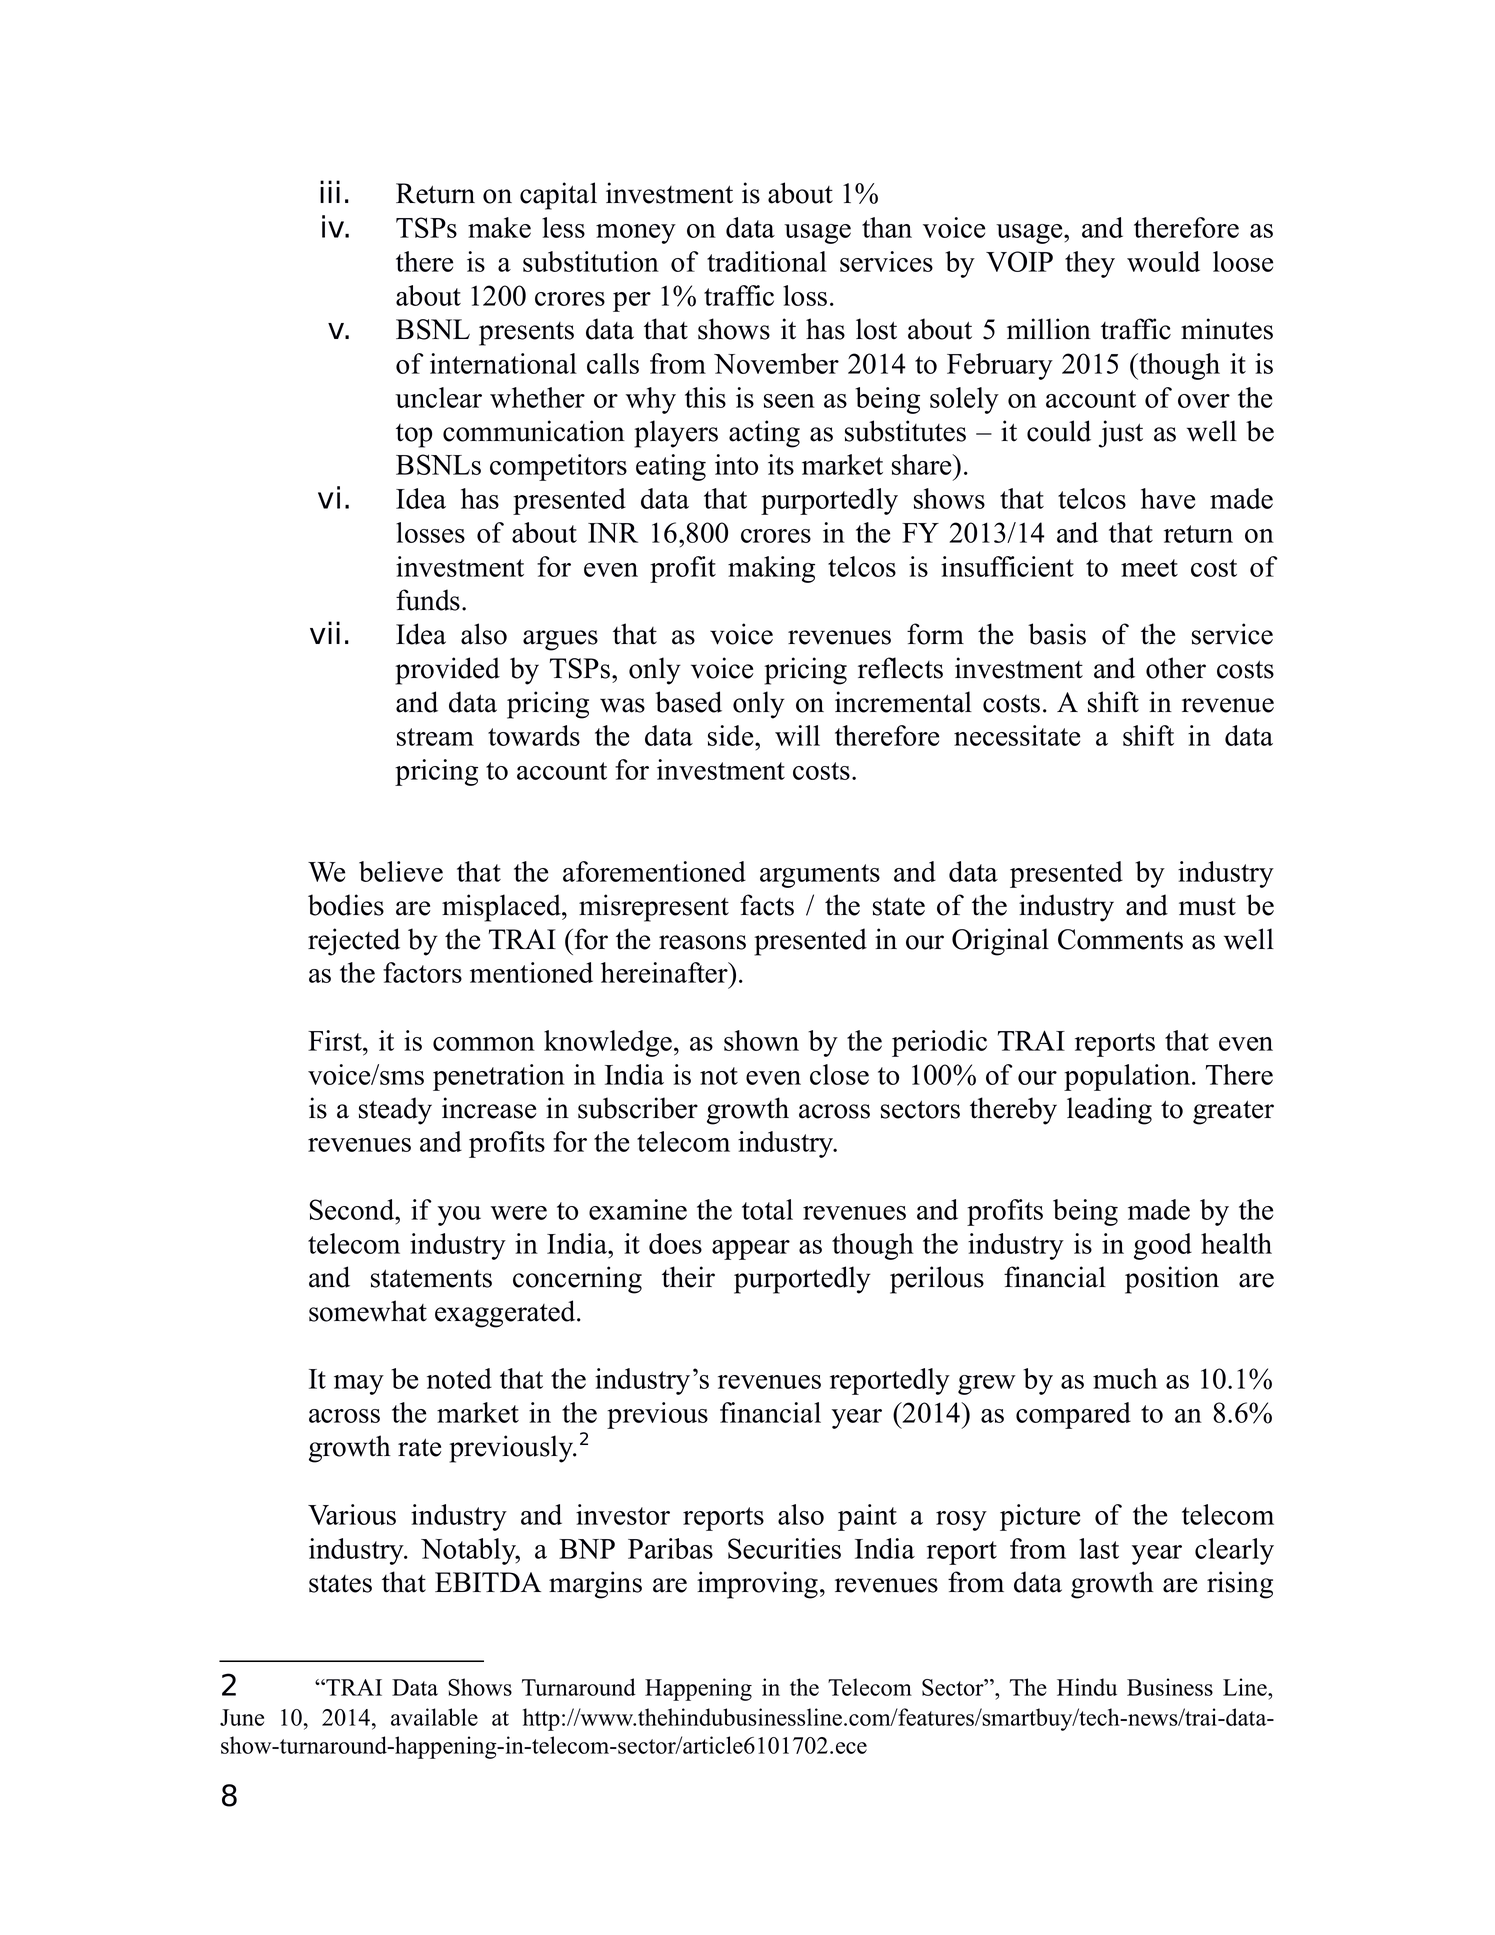 This document has height=1935, width=1495. Describe the element at coordinates (354, 942) in the document. I see `rejected` at that location.
